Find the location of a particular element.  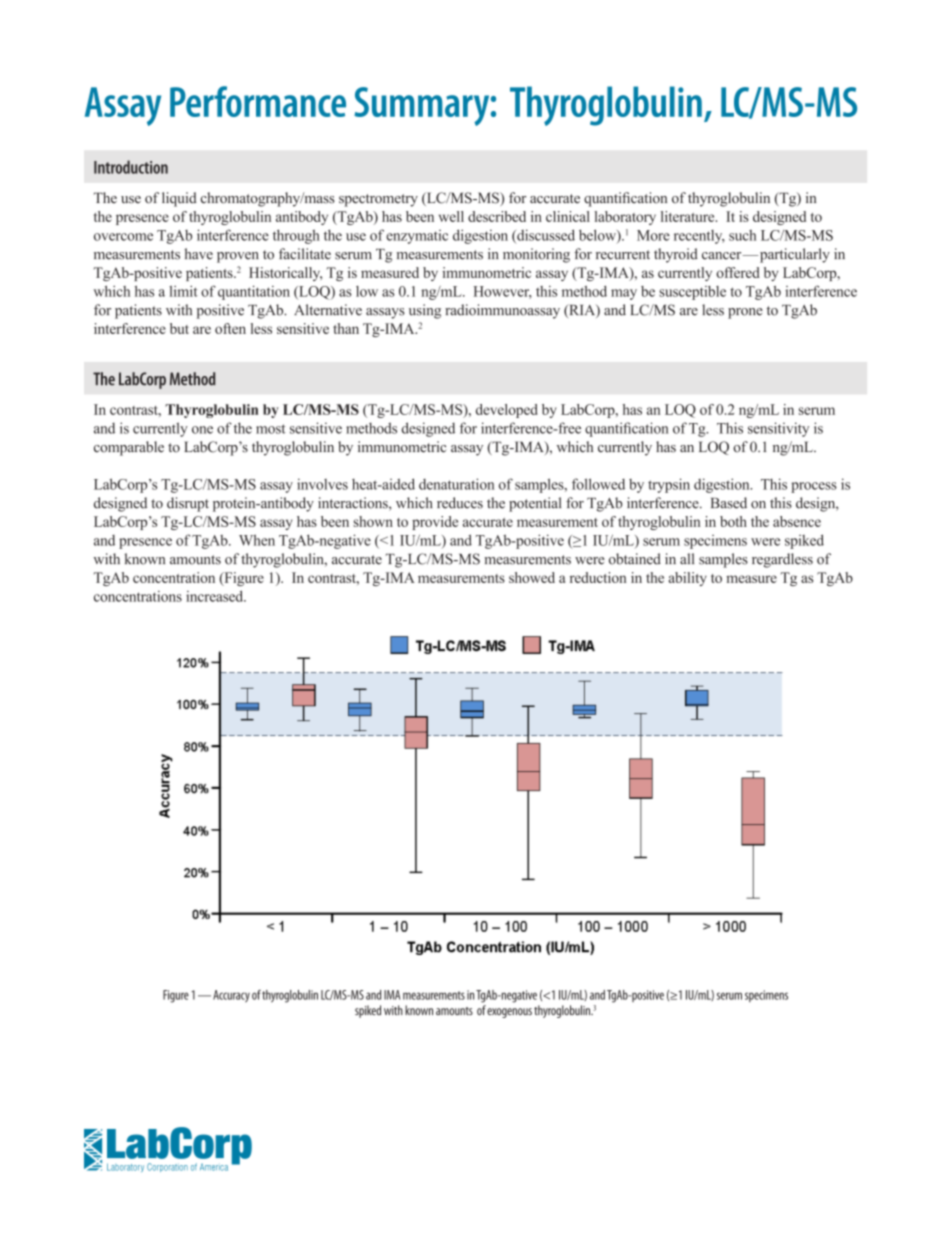

literature is located at coordinates (689, 216).
